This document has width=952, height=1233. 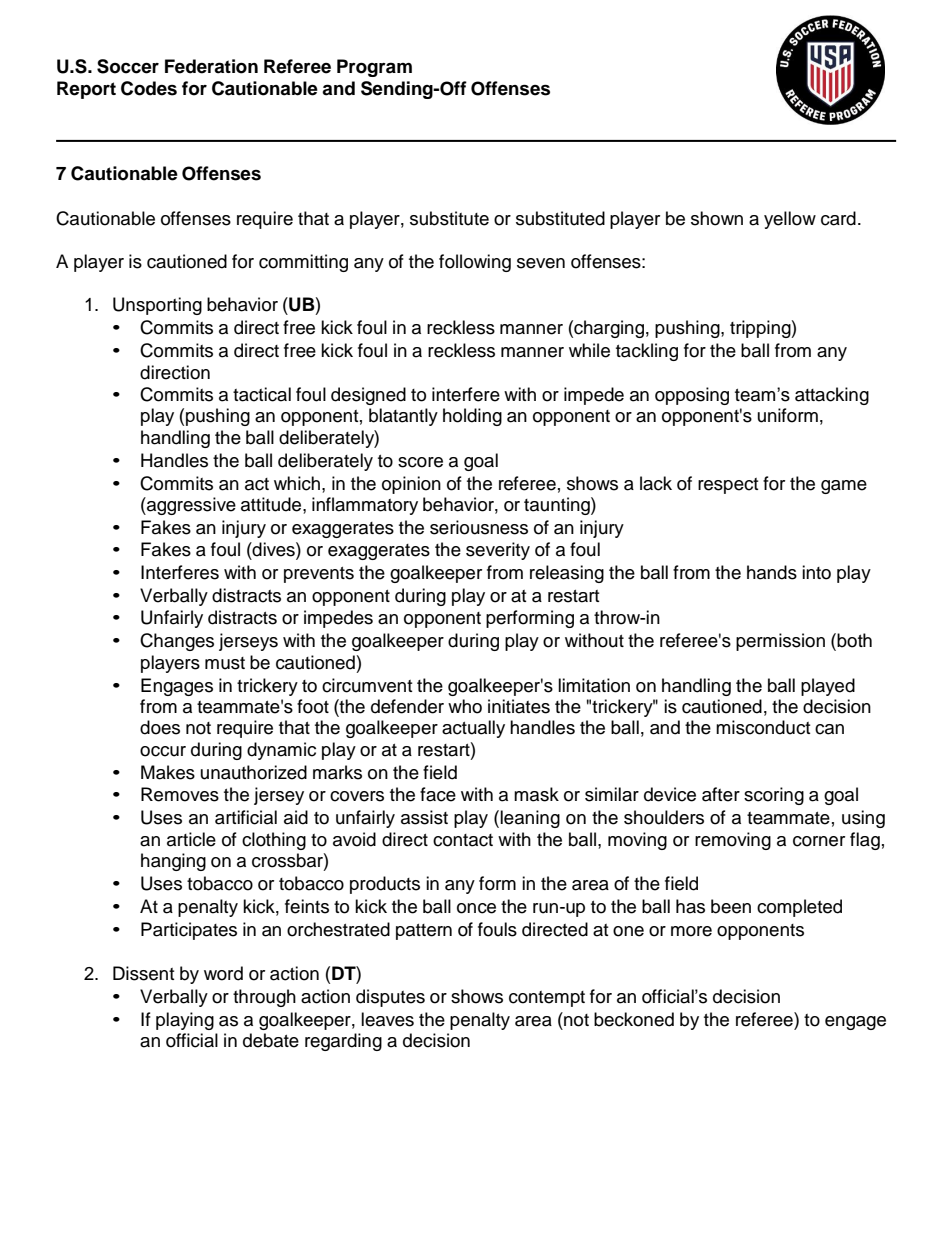 What do you see at coordinates (832, 396) in the document?
I see `attacking` at bounding box center [832, 396].
